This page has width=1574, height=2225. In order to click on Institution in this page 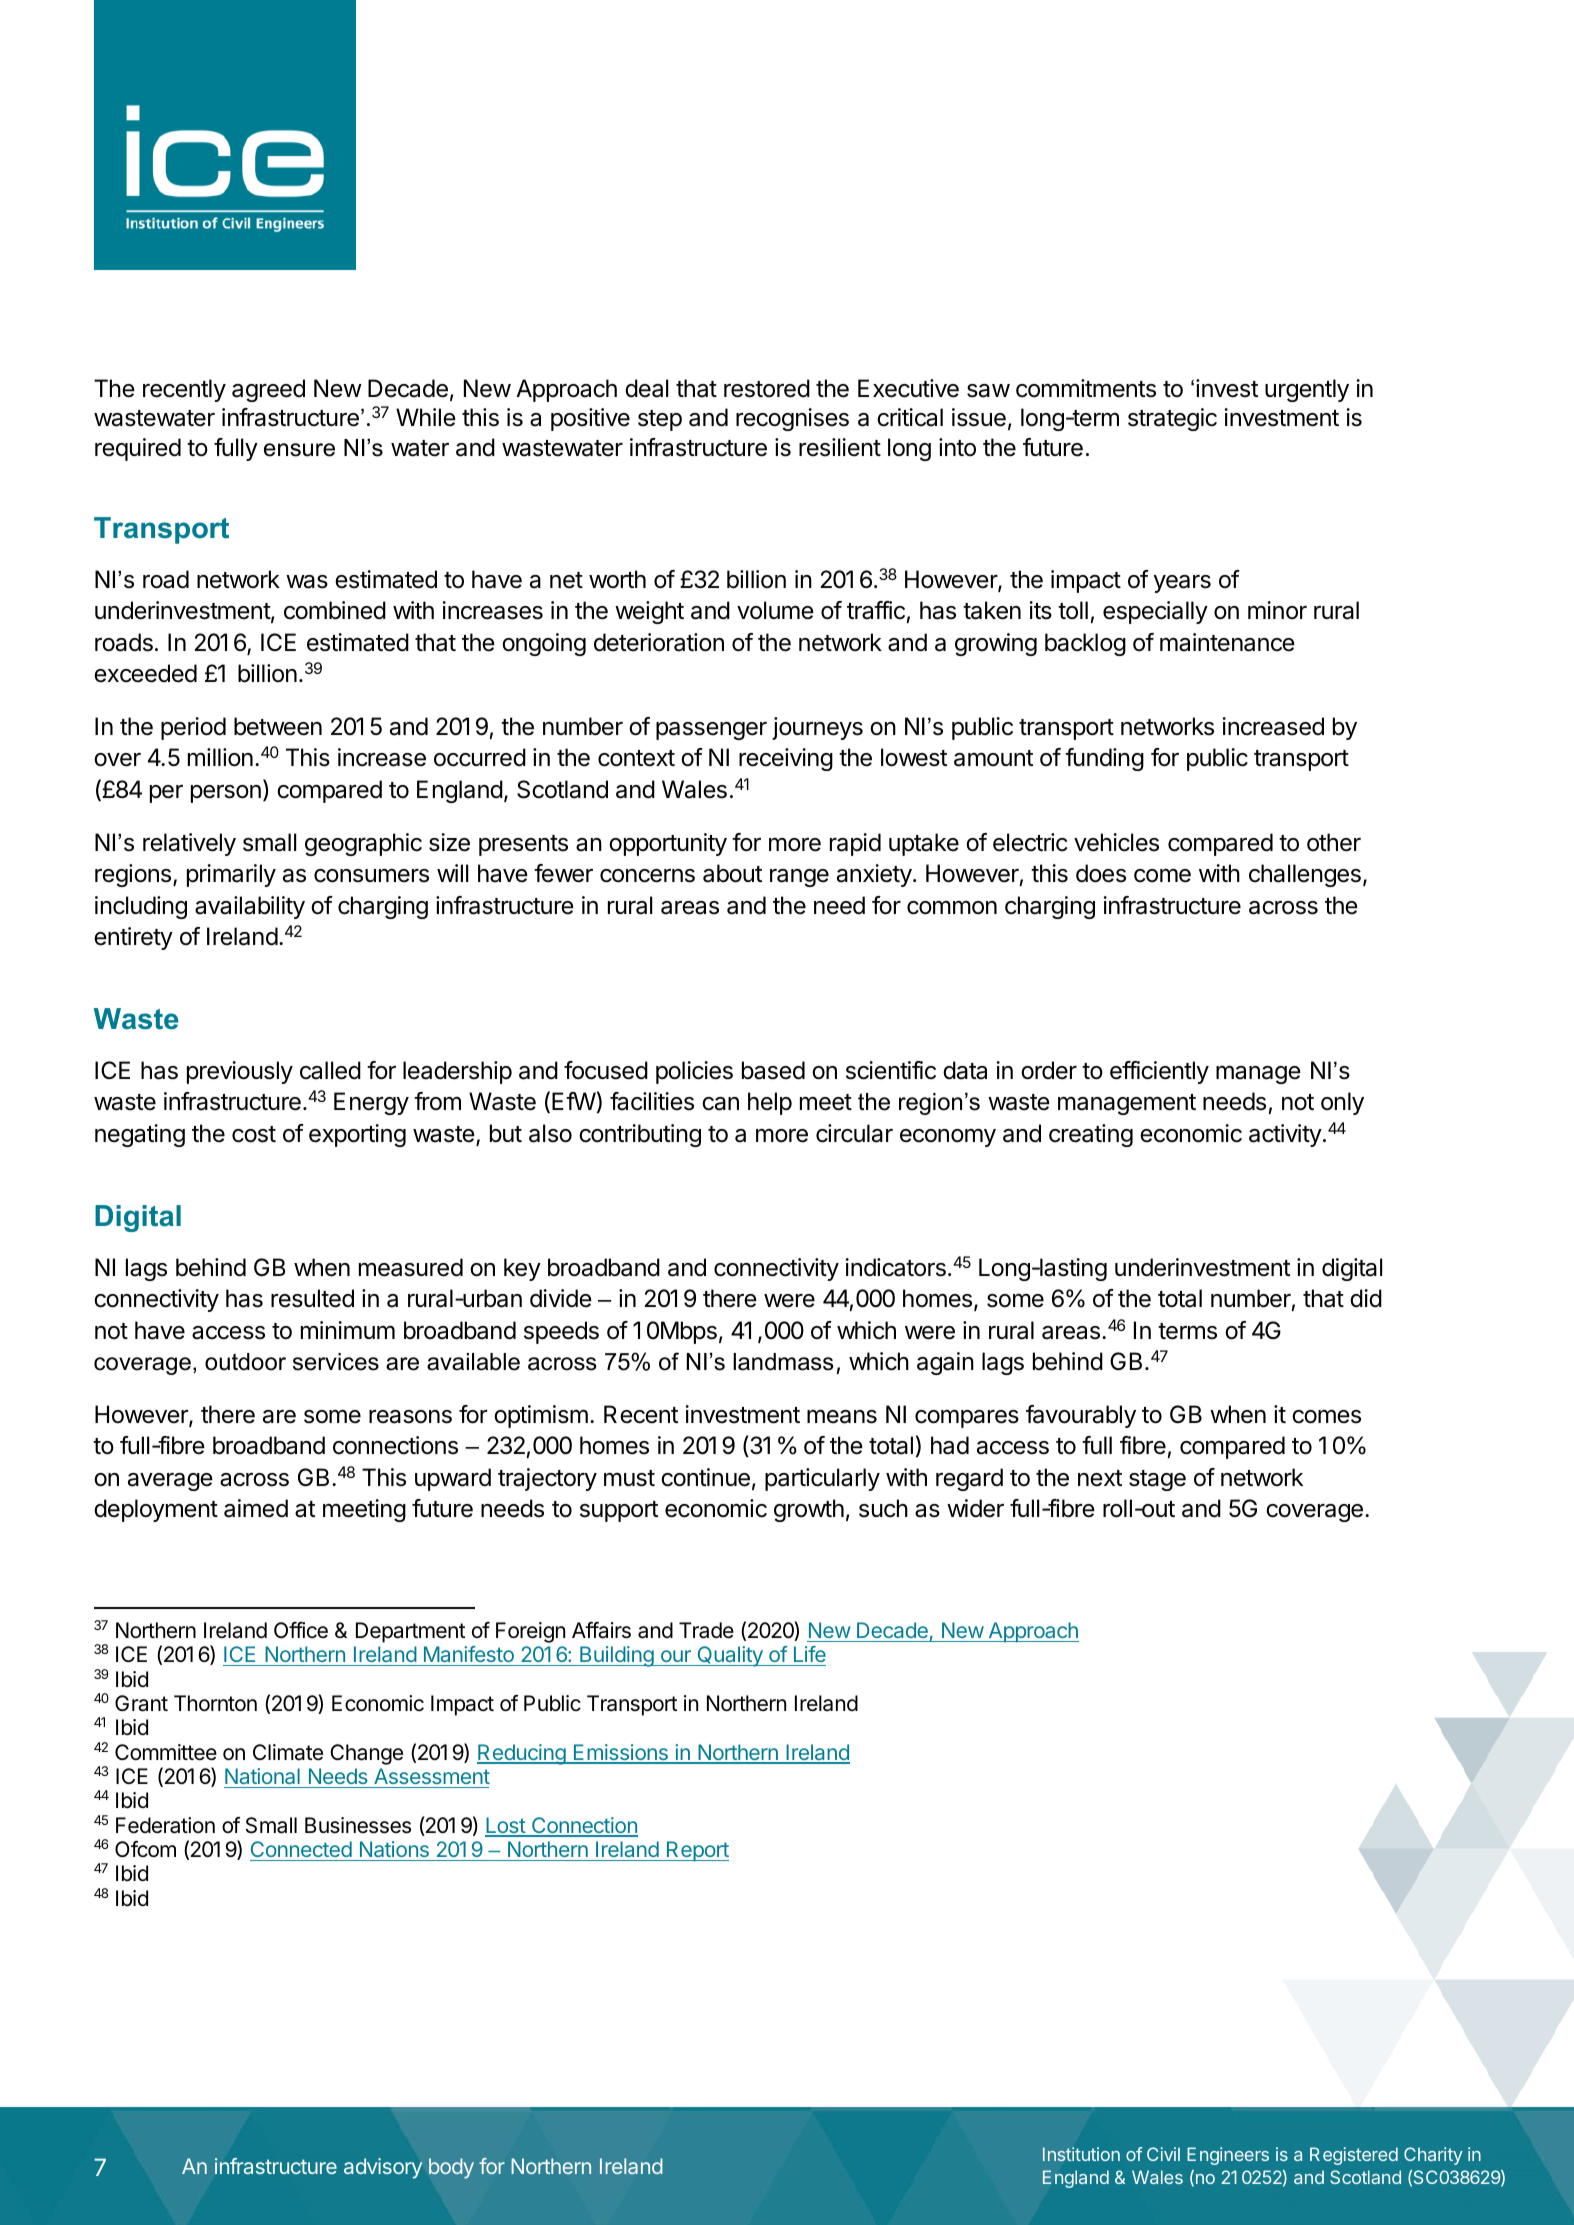, I will do `click(1081, 2154)`.
